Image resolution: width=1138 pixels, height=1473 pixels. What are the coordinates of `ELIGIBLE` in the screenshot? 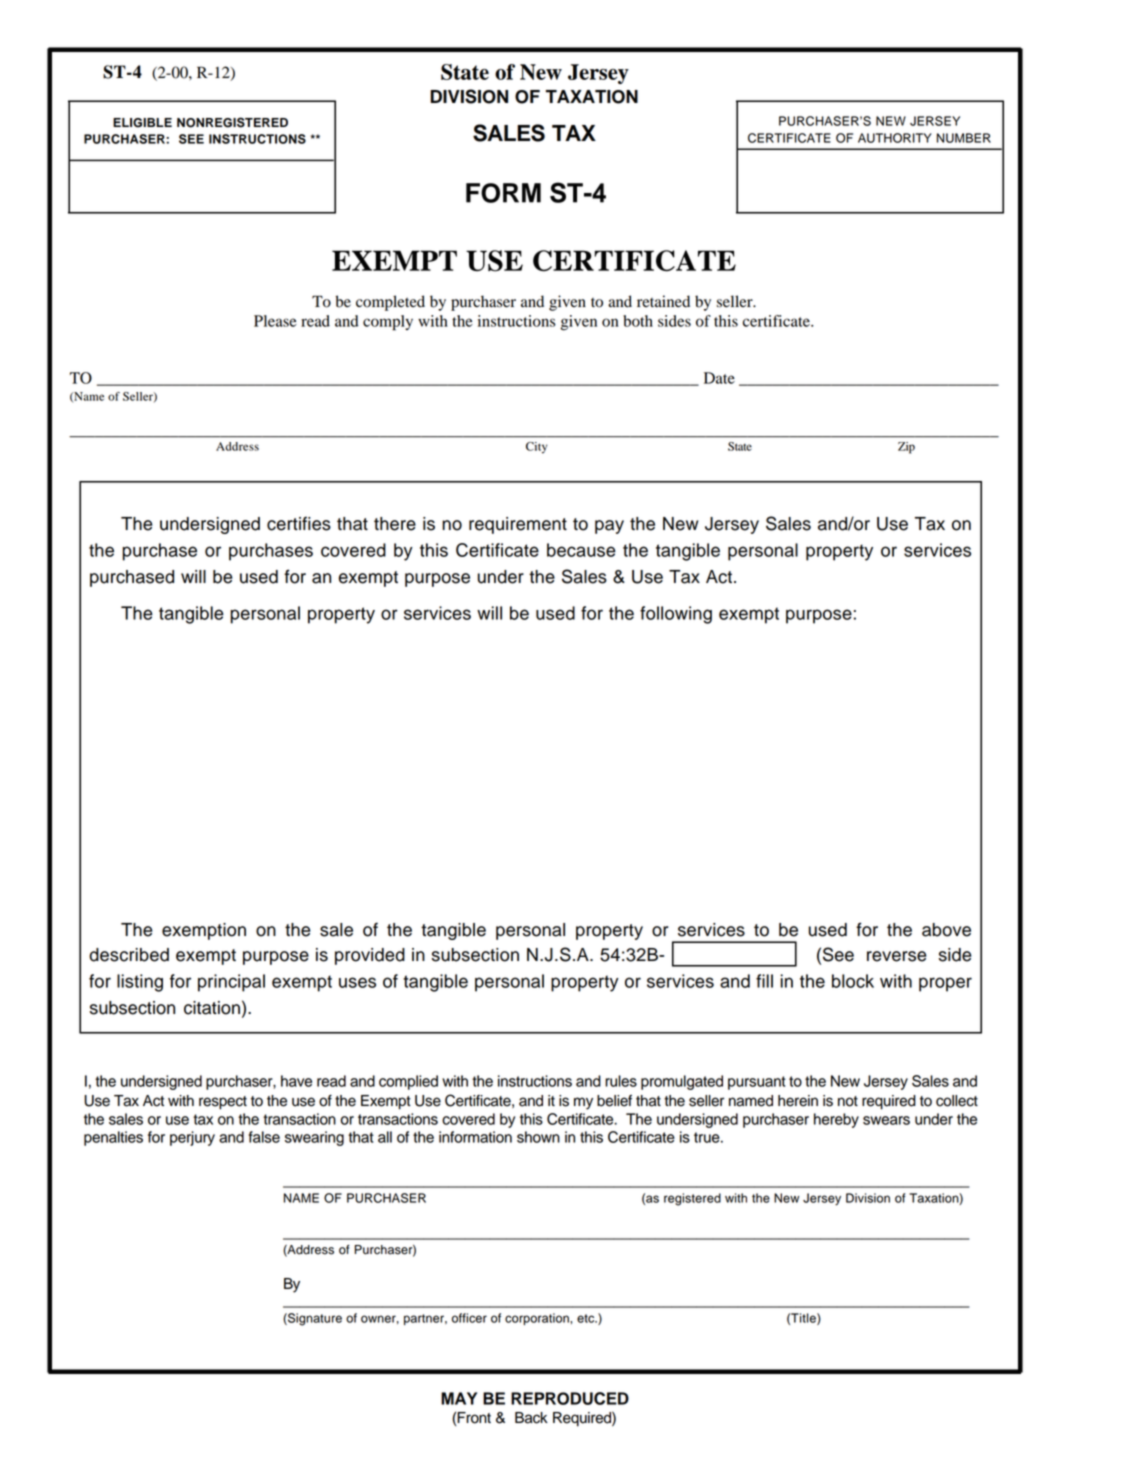 It's located at (142, 123).
